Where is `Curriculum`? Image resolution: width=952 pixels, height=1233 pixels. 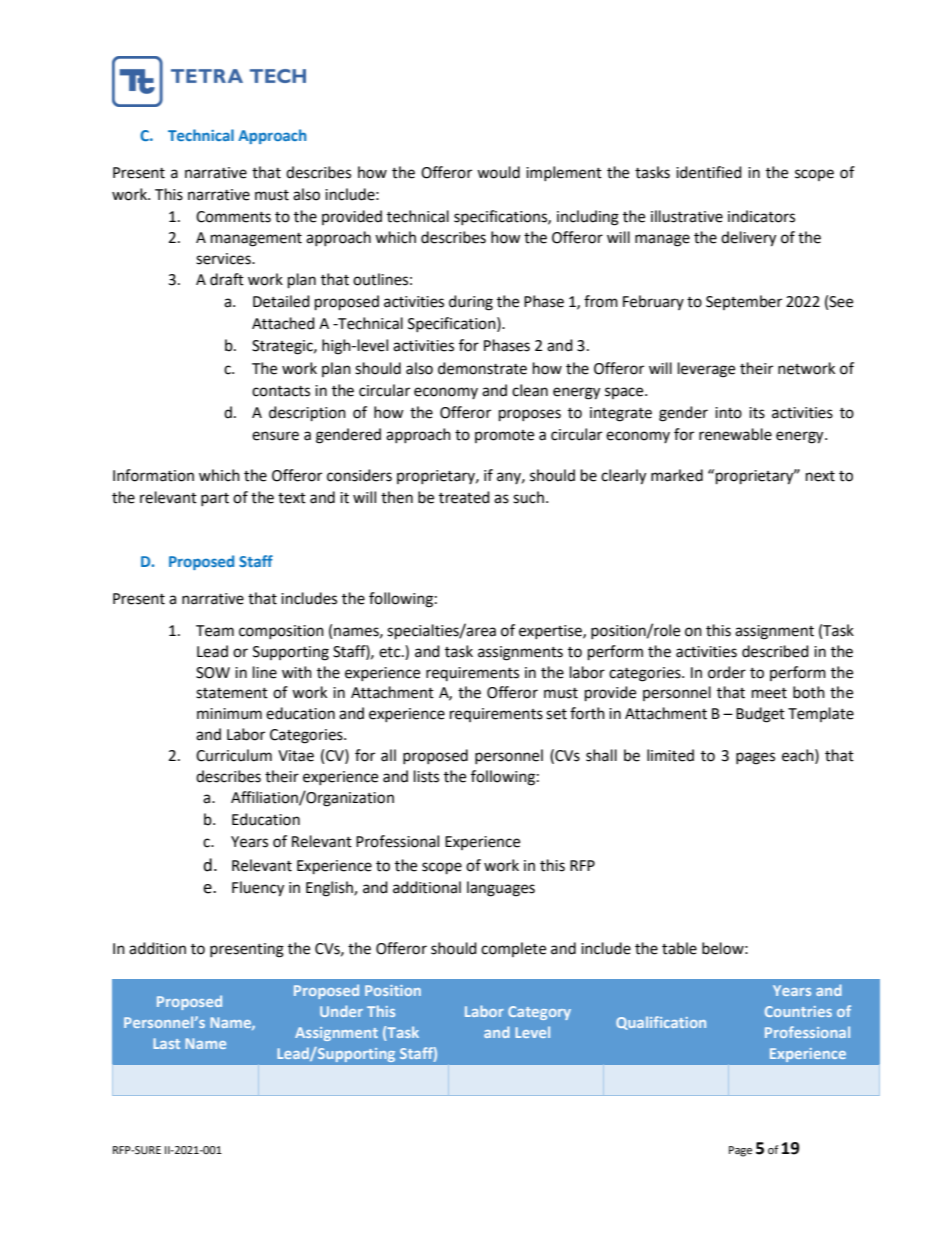
Curriculum is located at coordinates (234, 755).
